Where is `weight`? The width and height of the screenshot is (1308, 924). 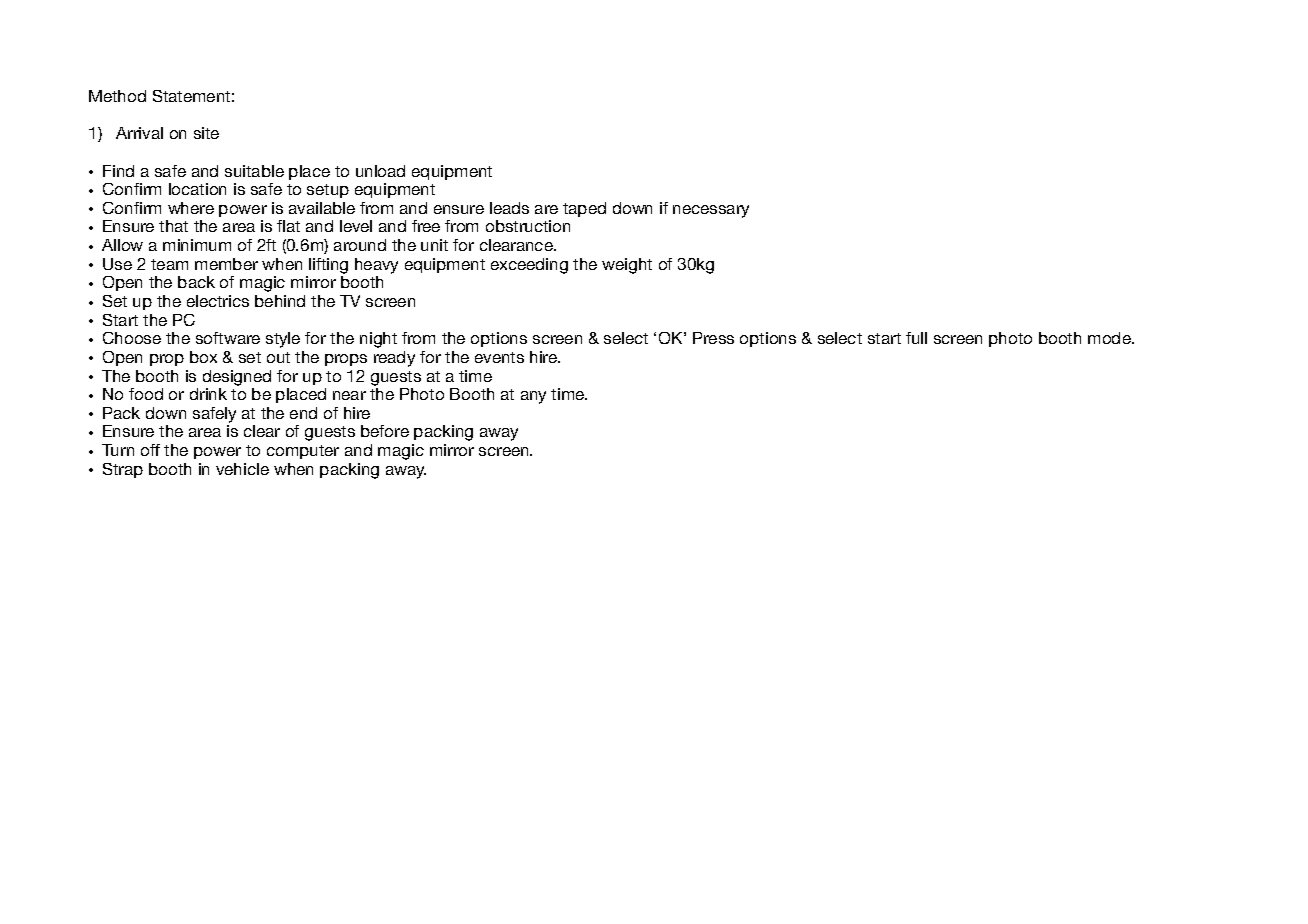 weight is located at coordinates (627, 266).
